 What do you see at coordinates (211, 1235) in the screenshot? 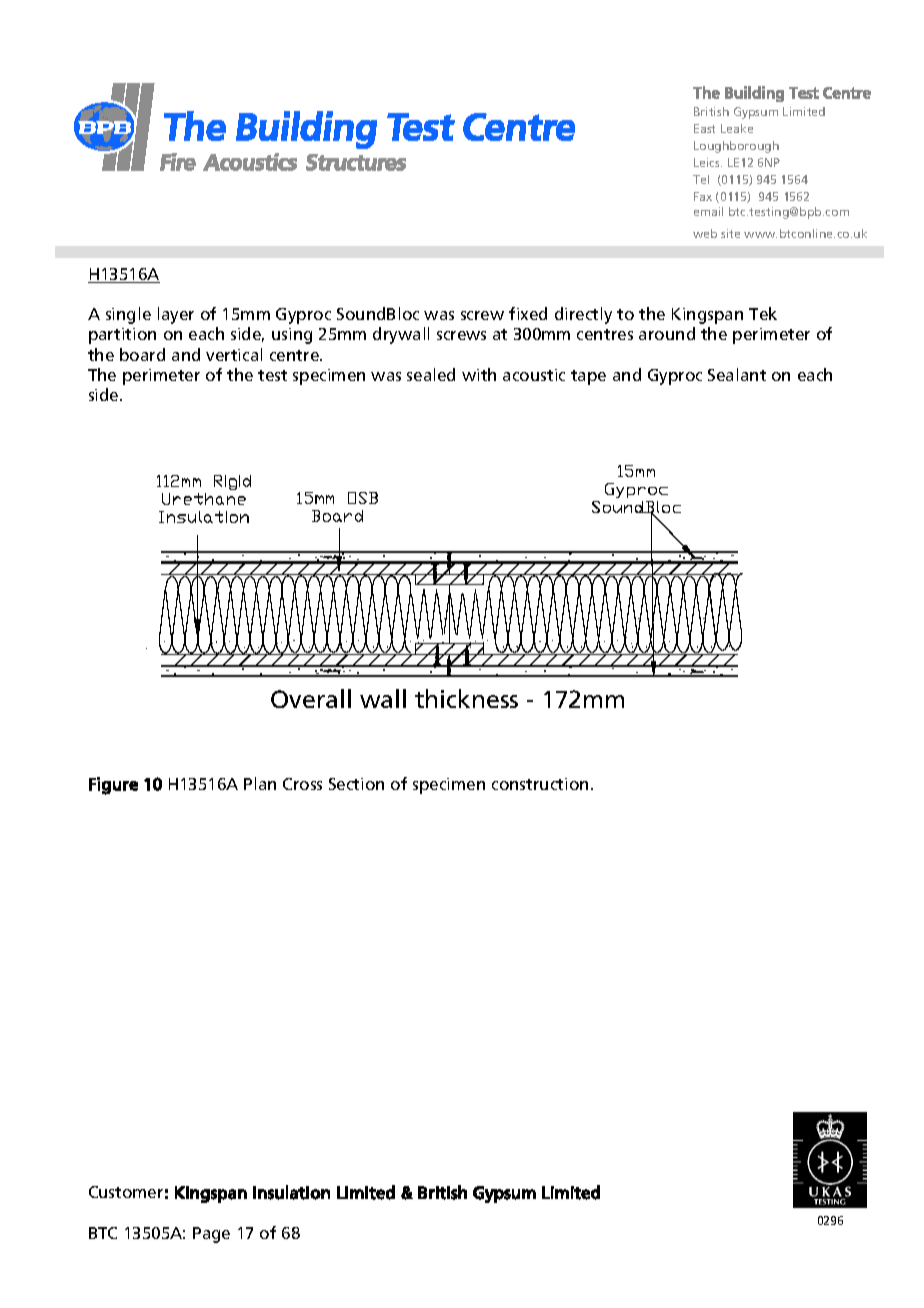
I see `Page` at bounding box center [211, 1235].
